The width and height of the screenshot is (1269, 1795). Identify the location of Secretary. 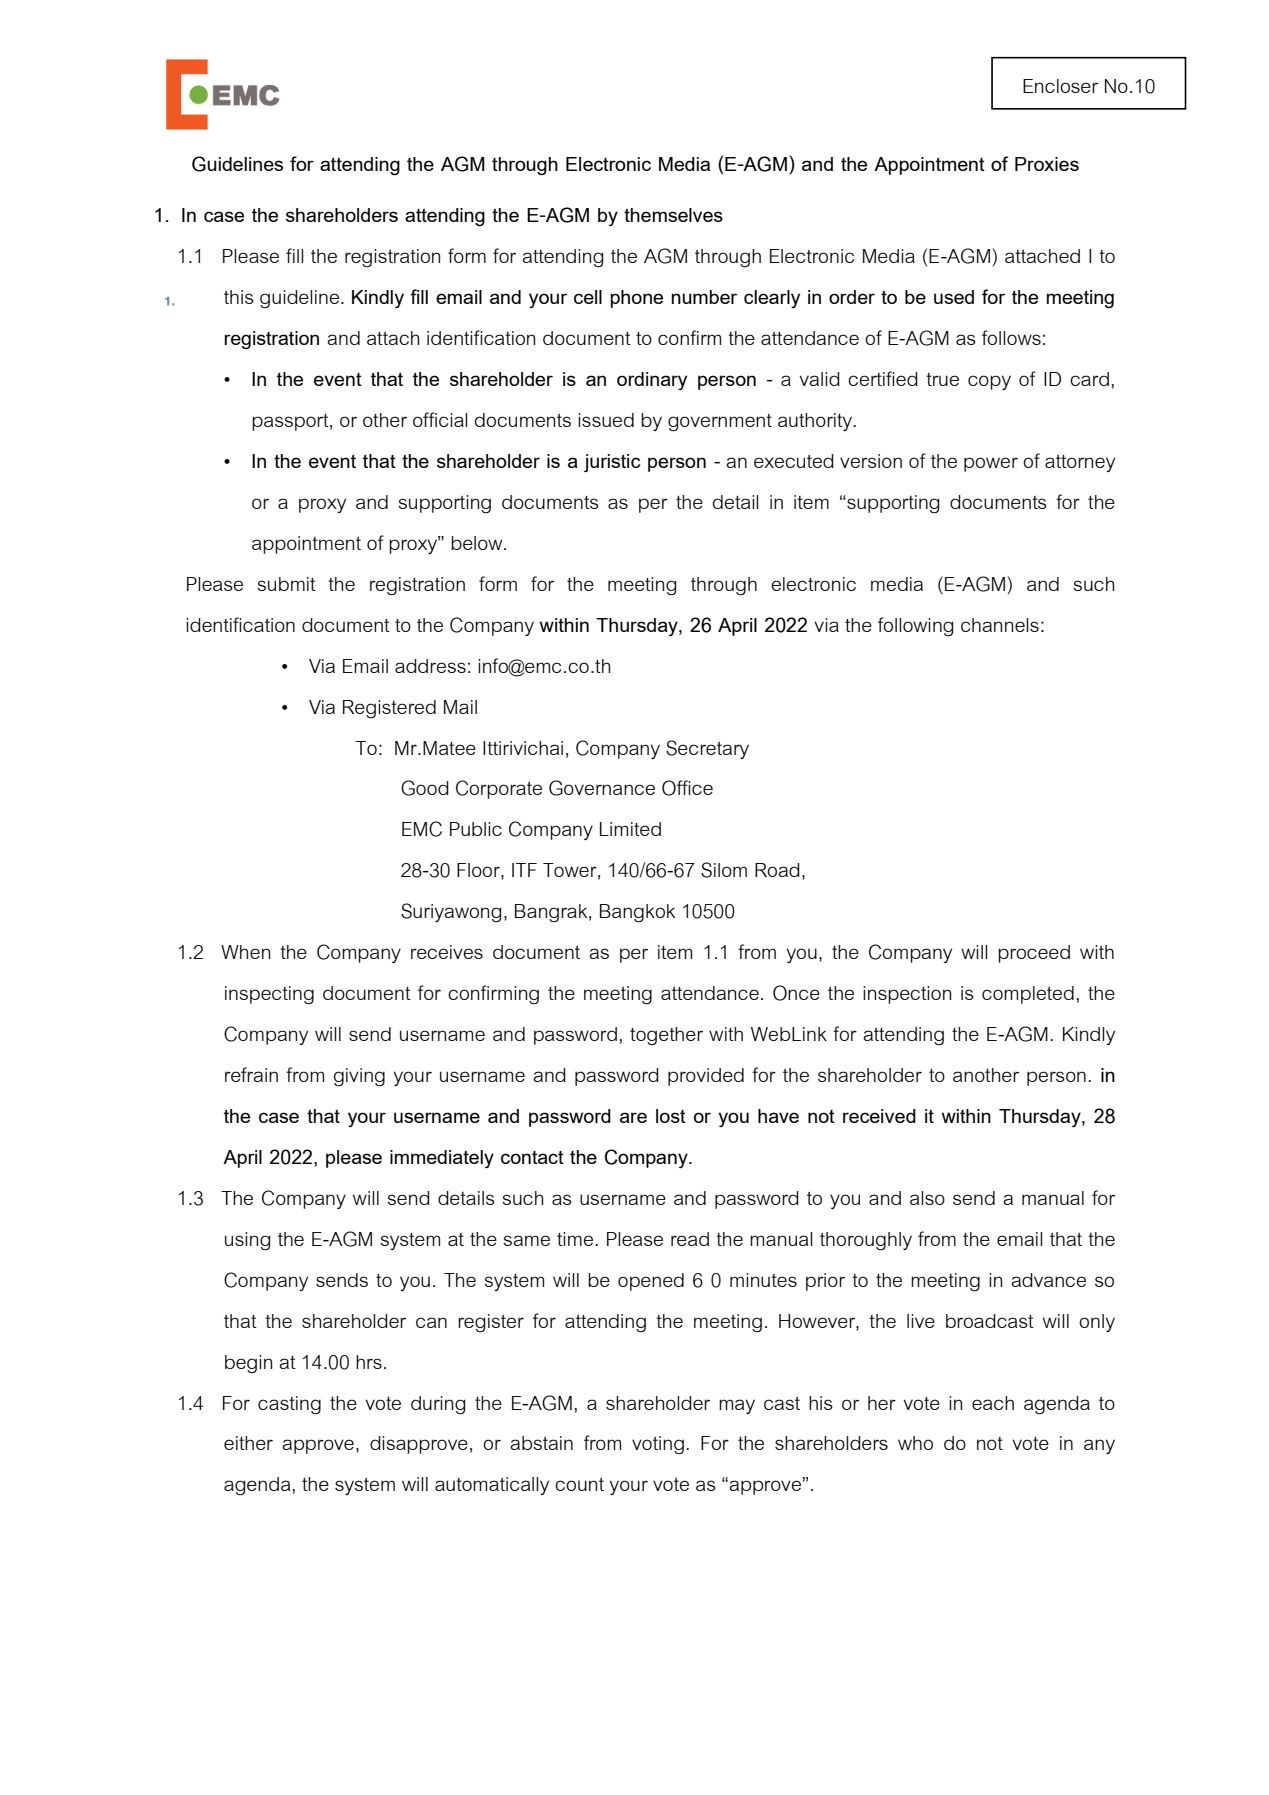
(707, 749).
